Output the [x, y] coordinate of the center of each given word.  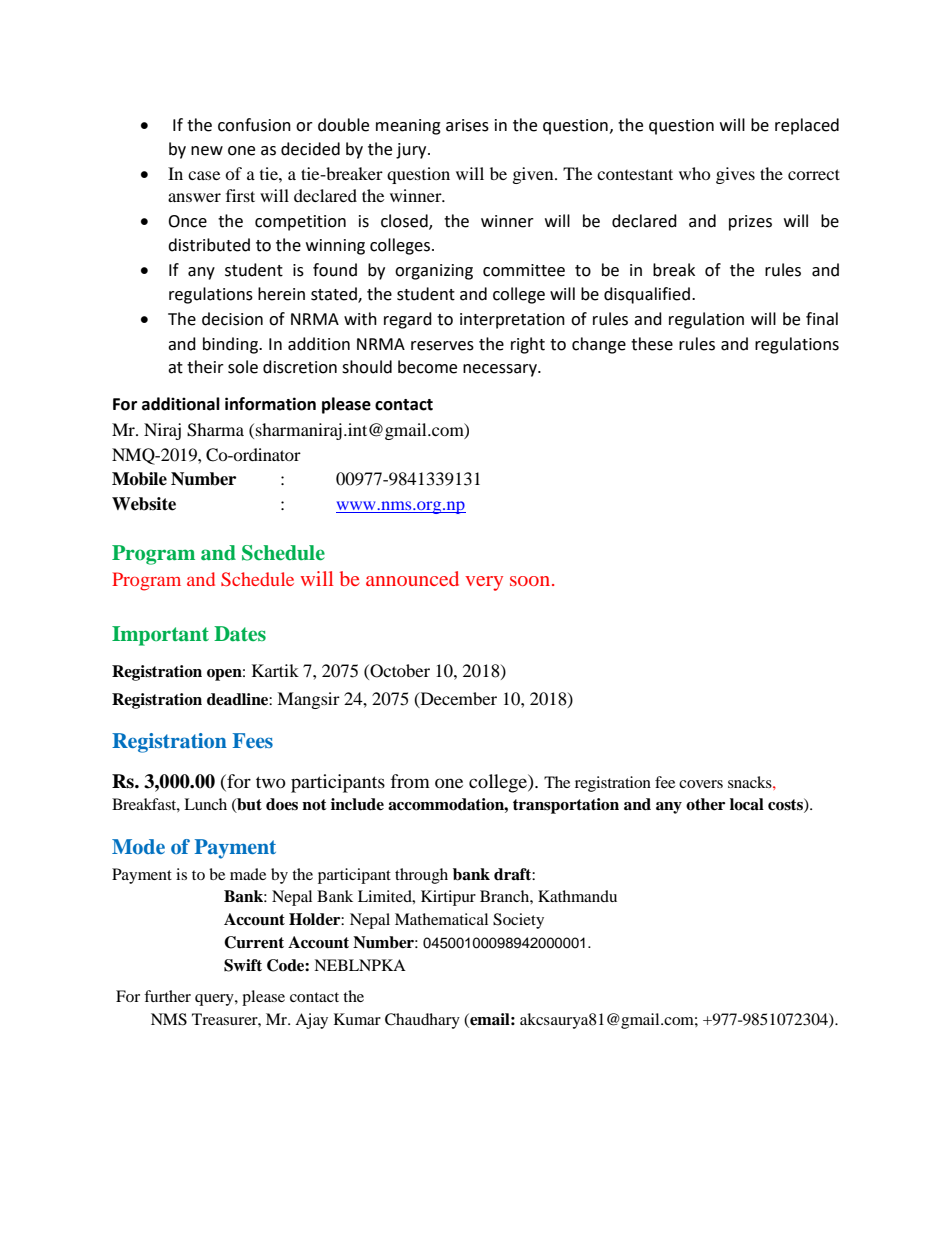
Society [518, 921]
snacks [751, 782]
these [652, 344]
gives [735, 175]
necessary [501, 370]
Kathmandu [577, 896]
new [207, 151]
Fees [253, 740]
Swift [243, 965]
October [399, 671]
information [270, 404]
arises [467, 125]
